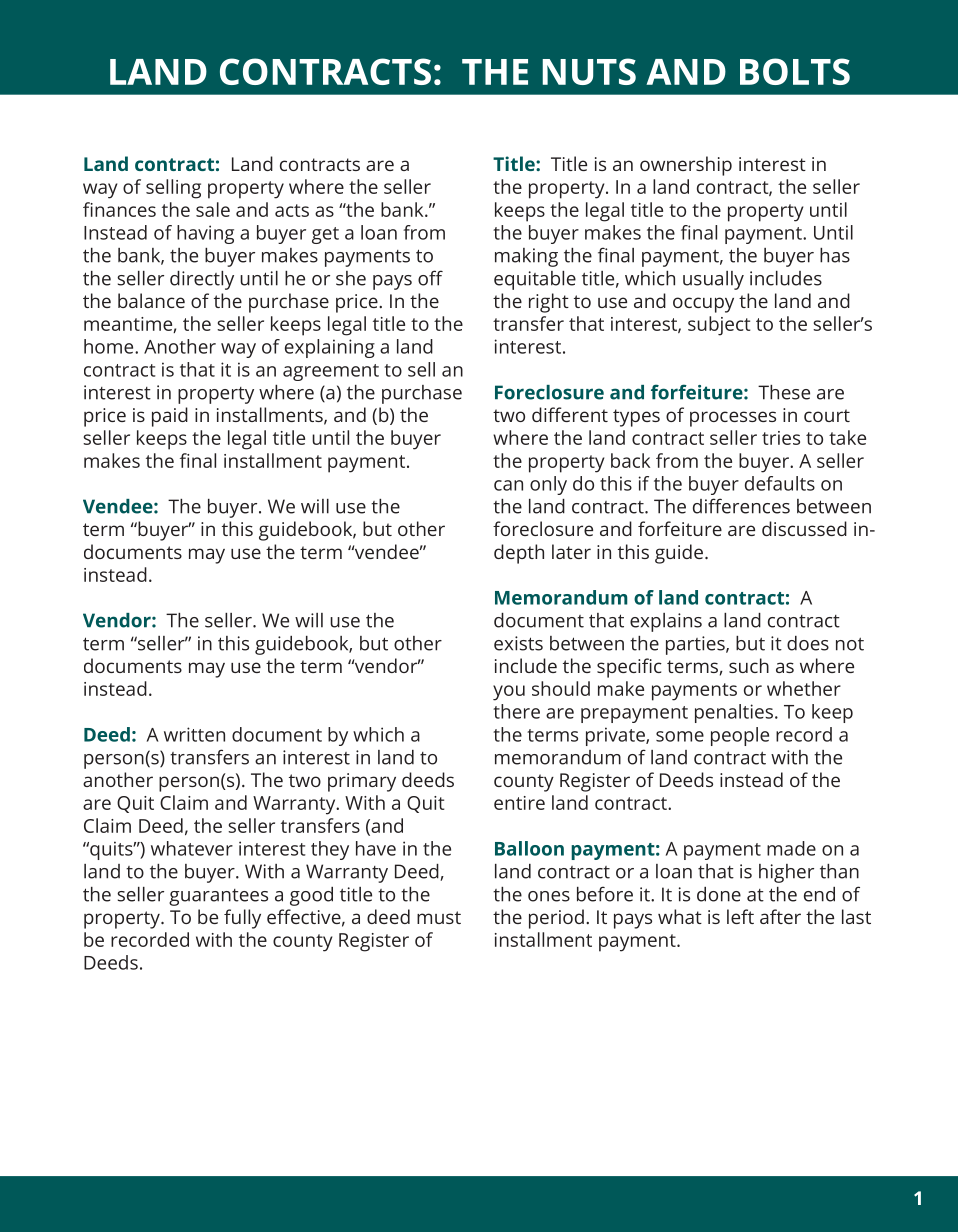  I want to click on can, so click(508, 485).
